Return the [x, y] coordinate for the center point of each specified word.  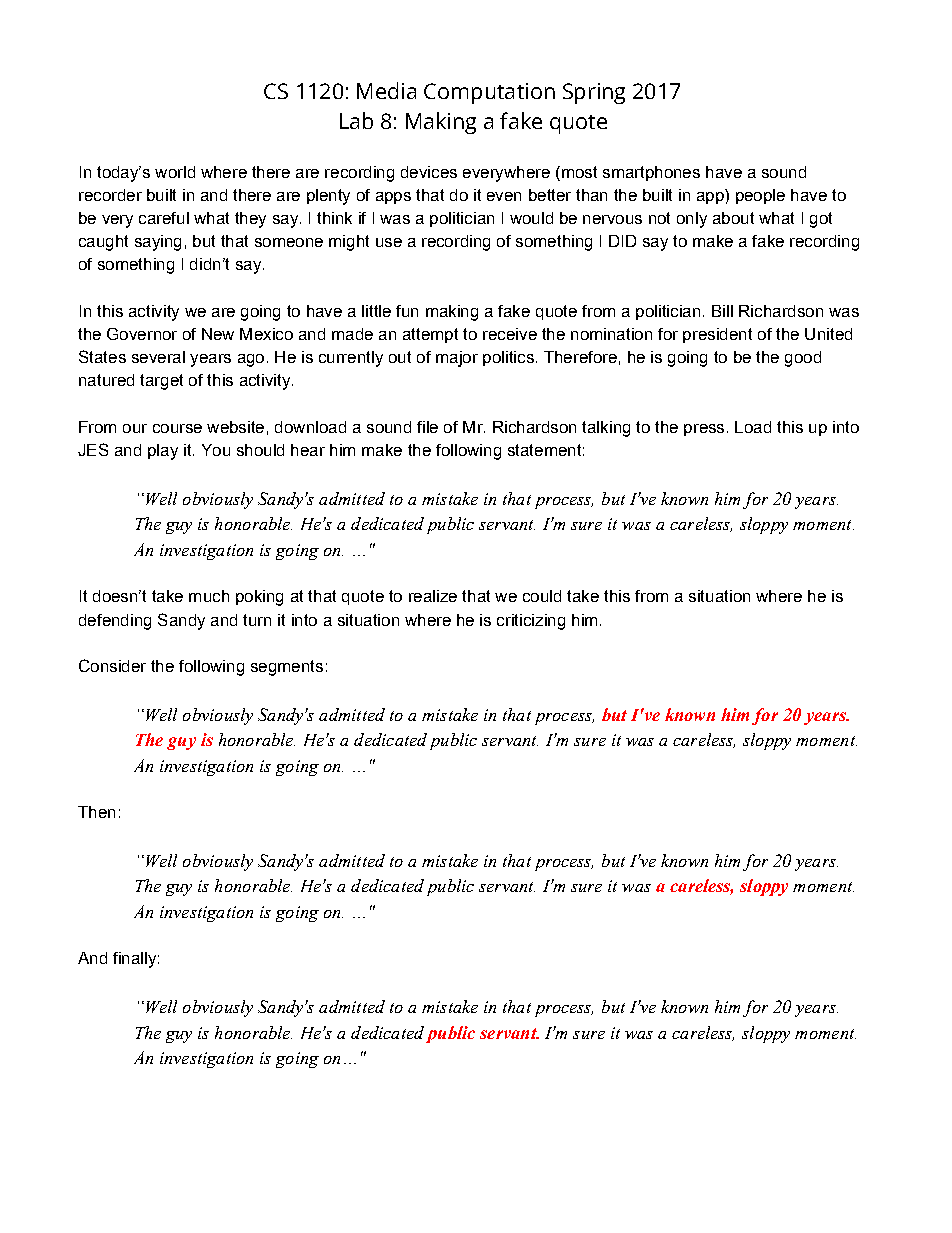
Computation [489, 93]
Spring [594, 93]
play [163, 452]
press [704, 430]
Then [96, 812]
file [427, 427]
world [175, 172]
